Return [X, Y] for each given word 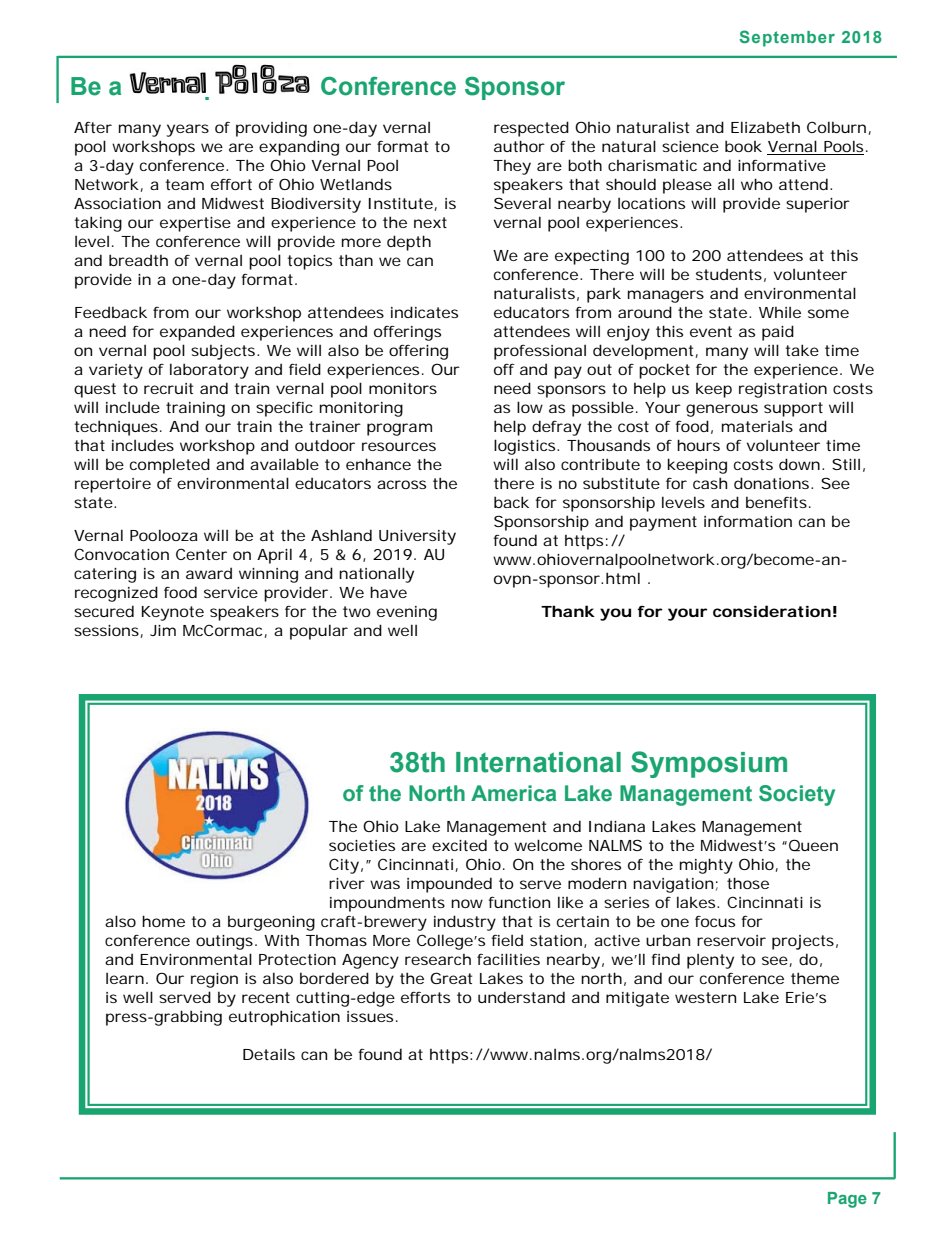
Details [269, 1054]
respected [531, 129]
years [187, 130]
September [787, 38]
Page [847, 1200]
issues [372, 1016]
